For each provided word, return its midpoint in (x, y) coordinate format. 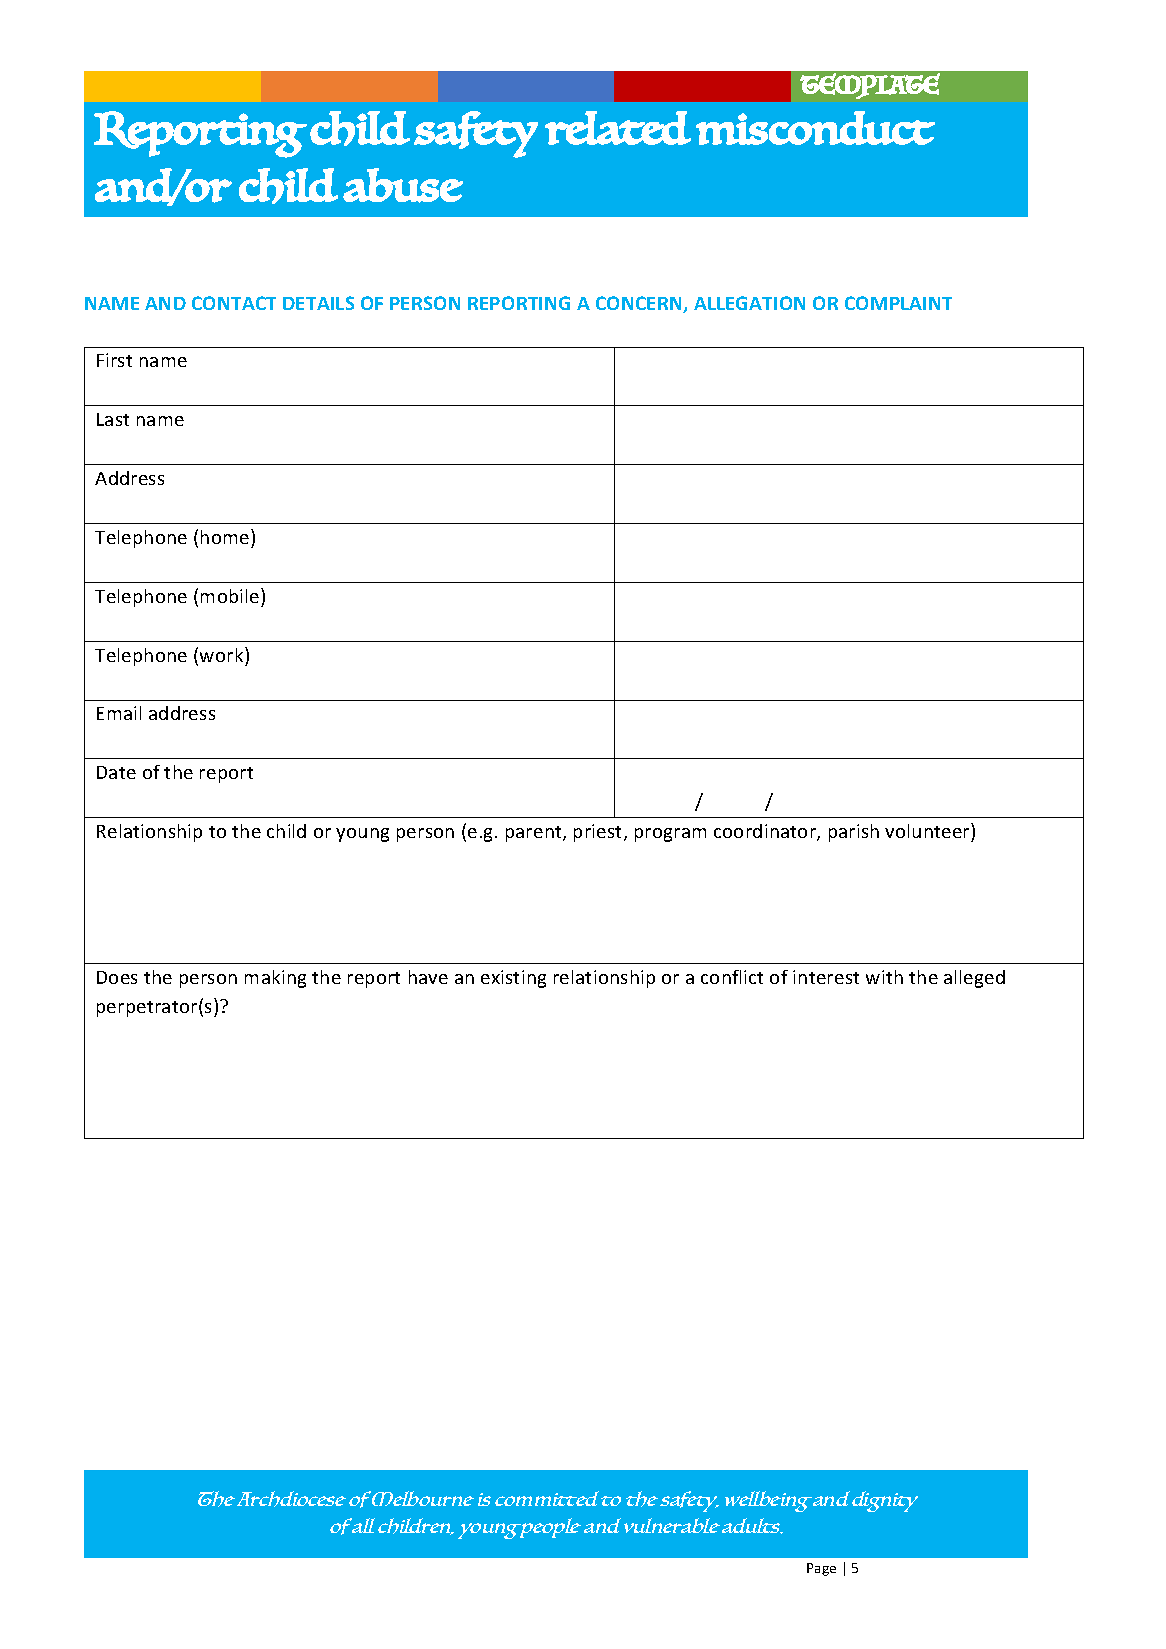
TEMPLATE (870, 86)
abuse (403, 185)
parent (535, 834)
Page (821, 1569)
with (884, 977)
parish (854, 833)
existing (513, 979)
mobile (231, 595)
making (275, 979)
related (618, 128)
